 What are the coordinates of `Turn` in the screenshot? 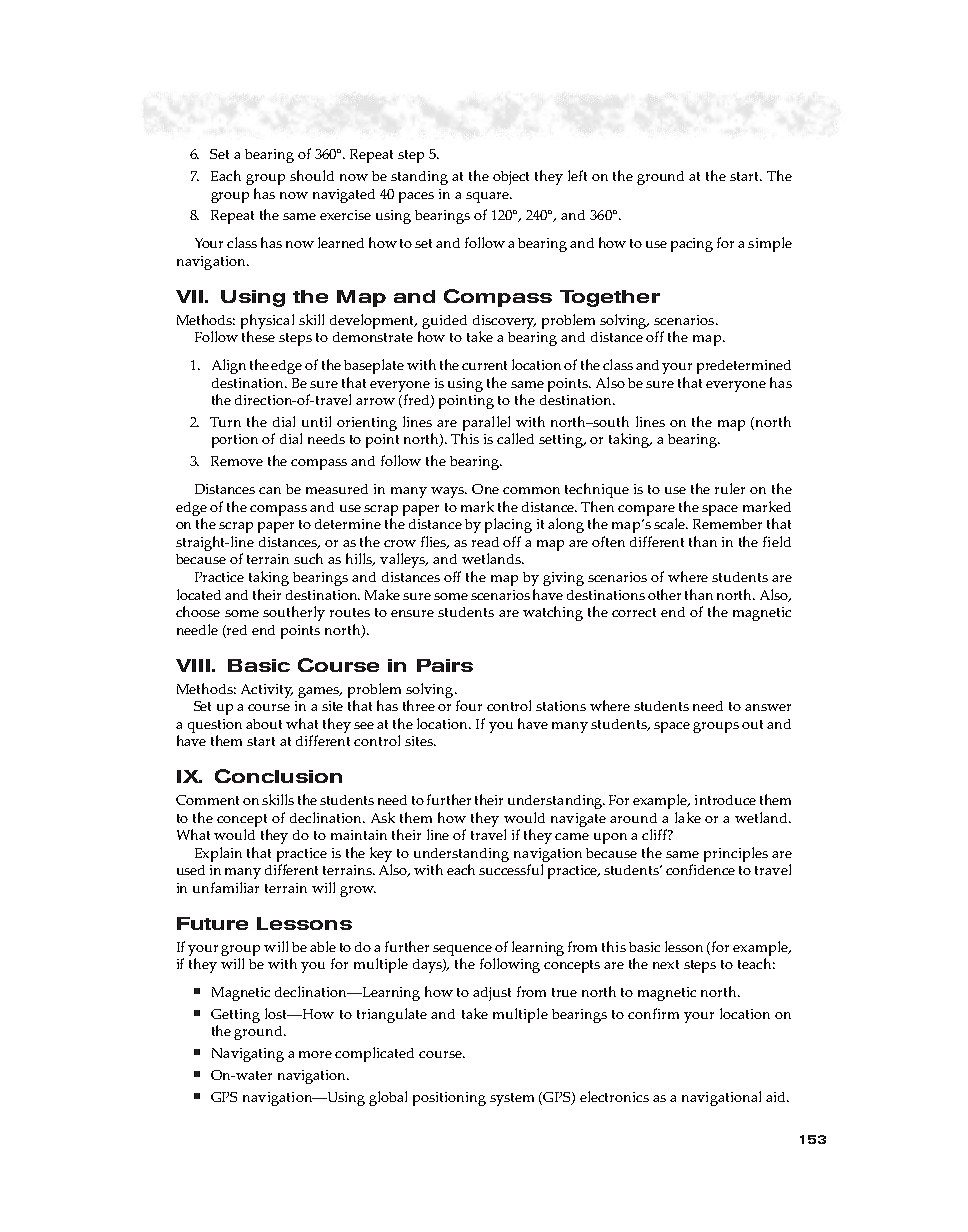 It's located at (225, 422).
